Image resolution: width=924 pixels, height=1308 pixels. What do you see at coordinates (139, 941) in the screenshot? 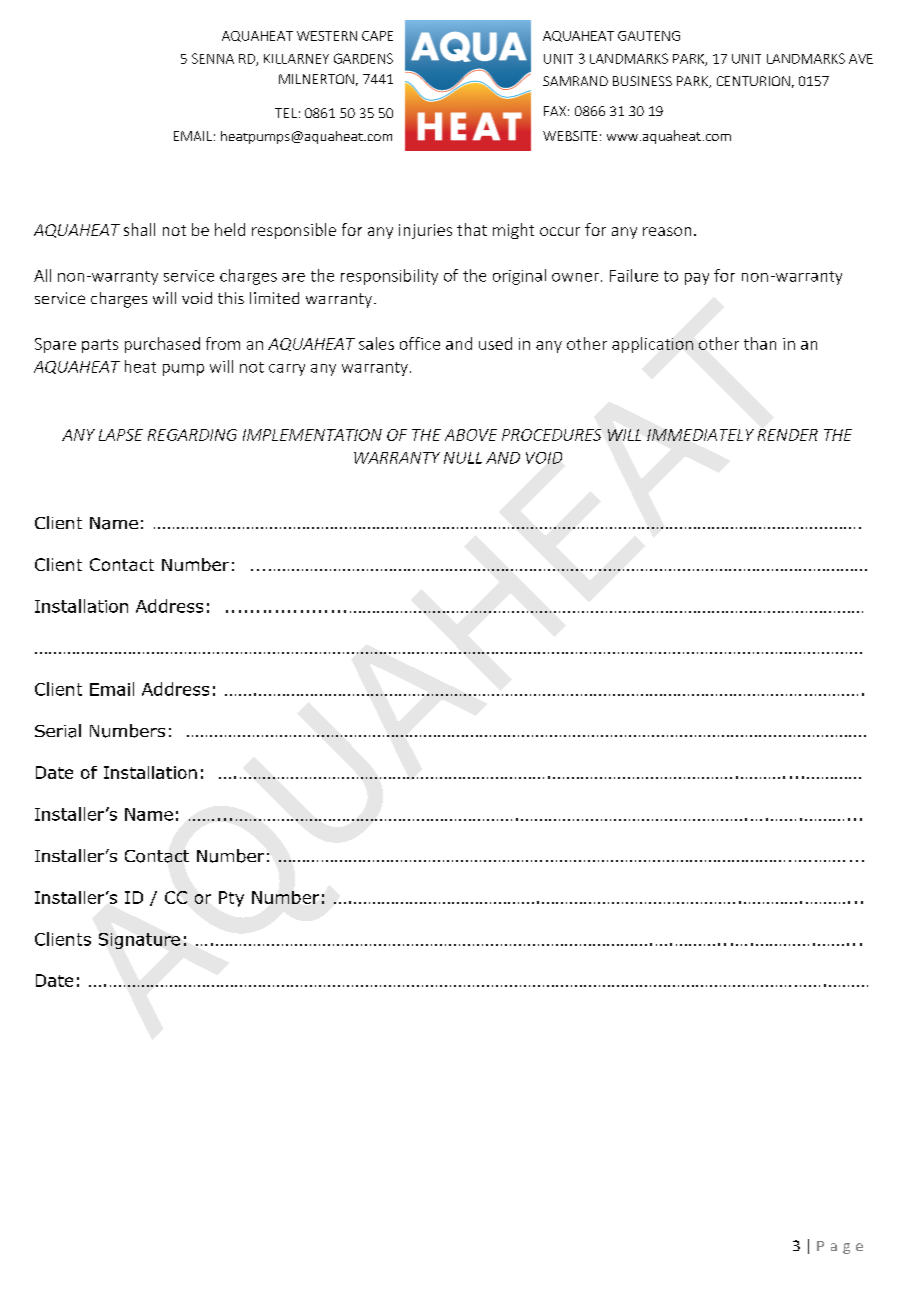
I see `Signature` at bounding box center [139, 941].
